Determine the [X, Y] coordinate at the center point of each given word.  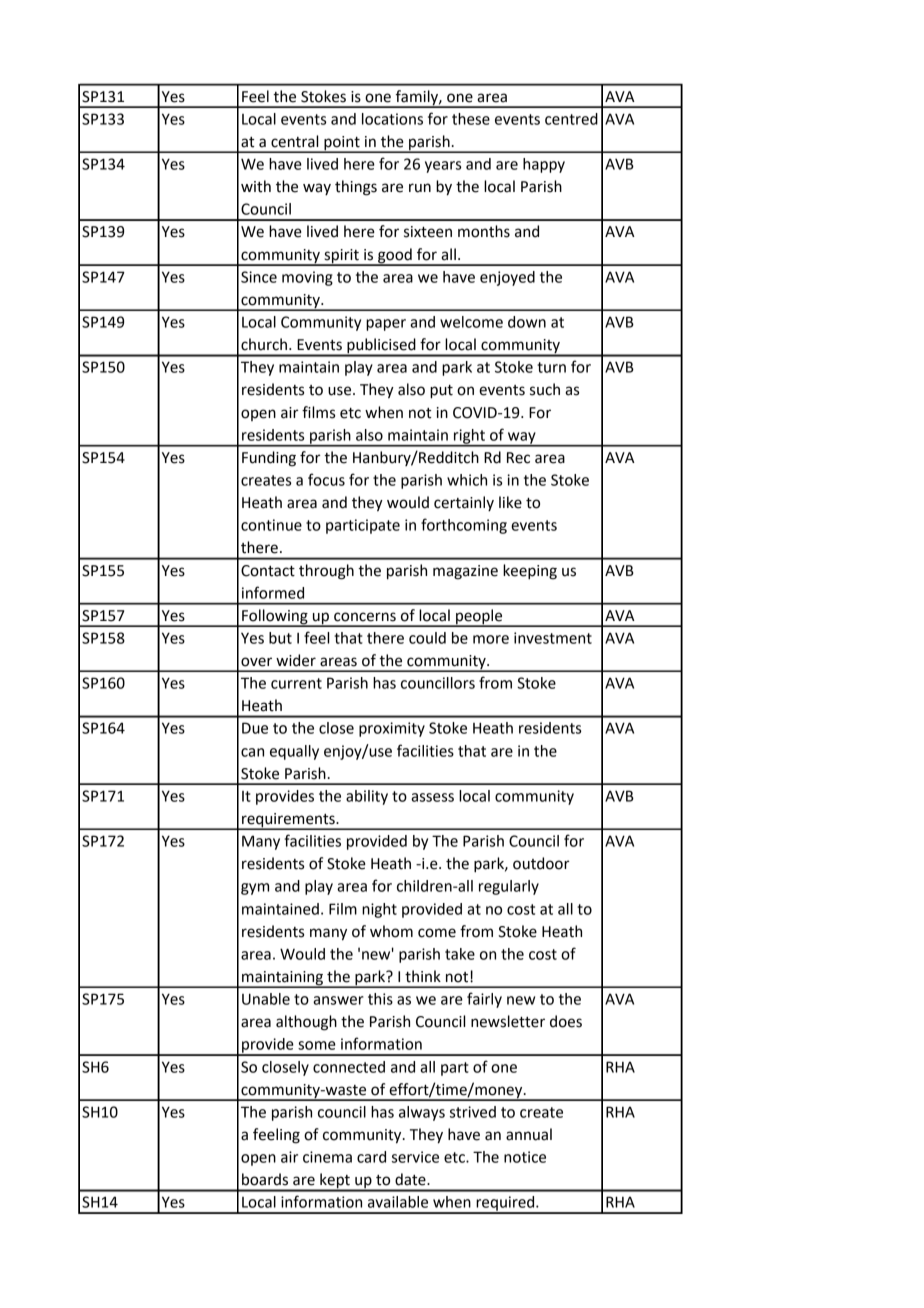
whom [391, 931]
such [545, 389]
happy [544, 165]
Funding [269, 459]
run [420, 188]
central [294, 141]
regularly [509, 887]
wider [296, 660]
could [427, 638]
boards [265, 1179]
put [441, 392]
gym [255, 889]
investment [553, 638]
